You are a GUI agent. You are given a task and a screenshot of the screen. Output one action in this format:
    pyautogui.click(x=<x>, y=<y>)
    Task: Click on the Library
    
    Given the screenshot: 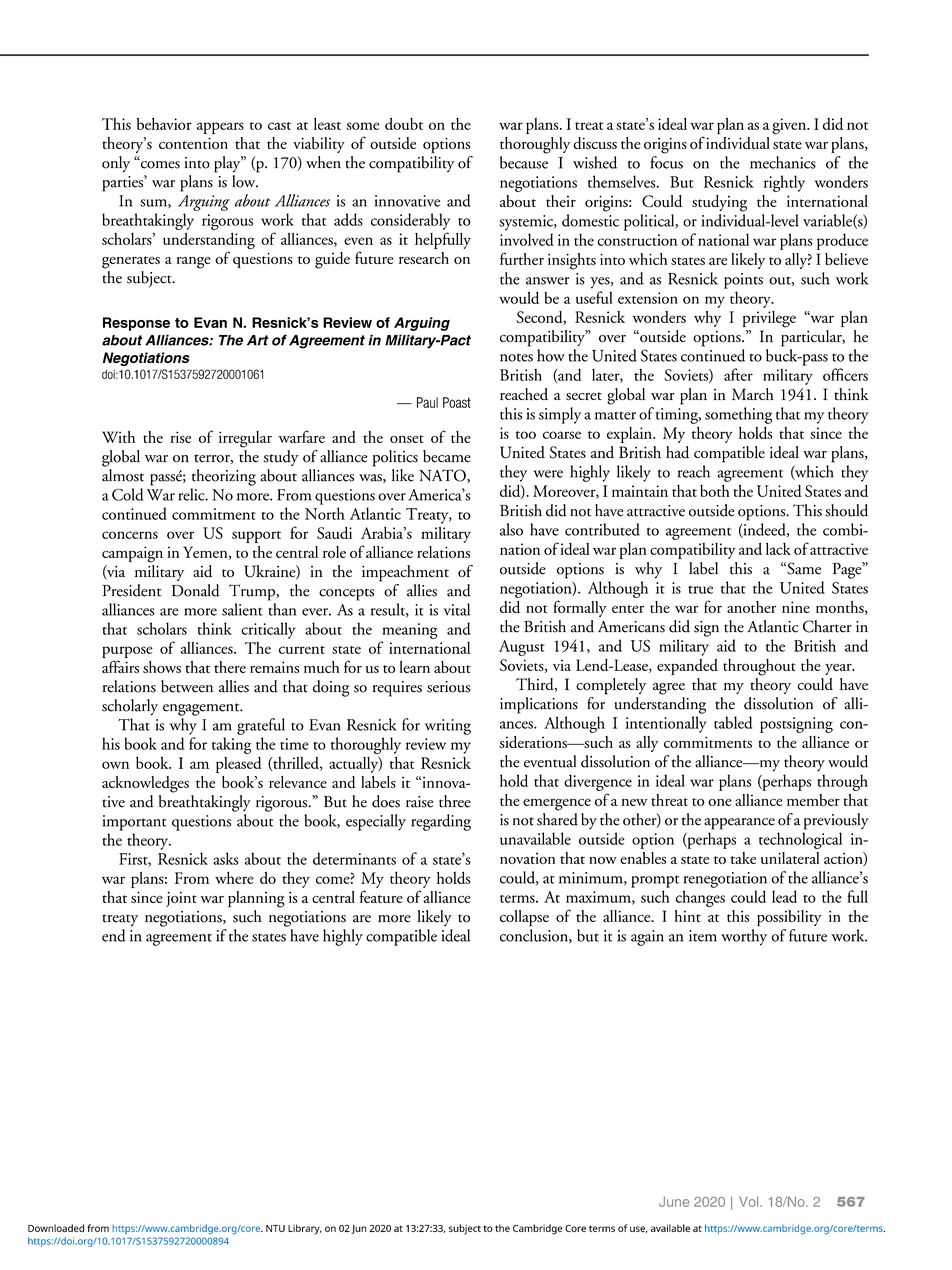 What is the action you would take?
    pyautogui.click(x=305, y=1229)
